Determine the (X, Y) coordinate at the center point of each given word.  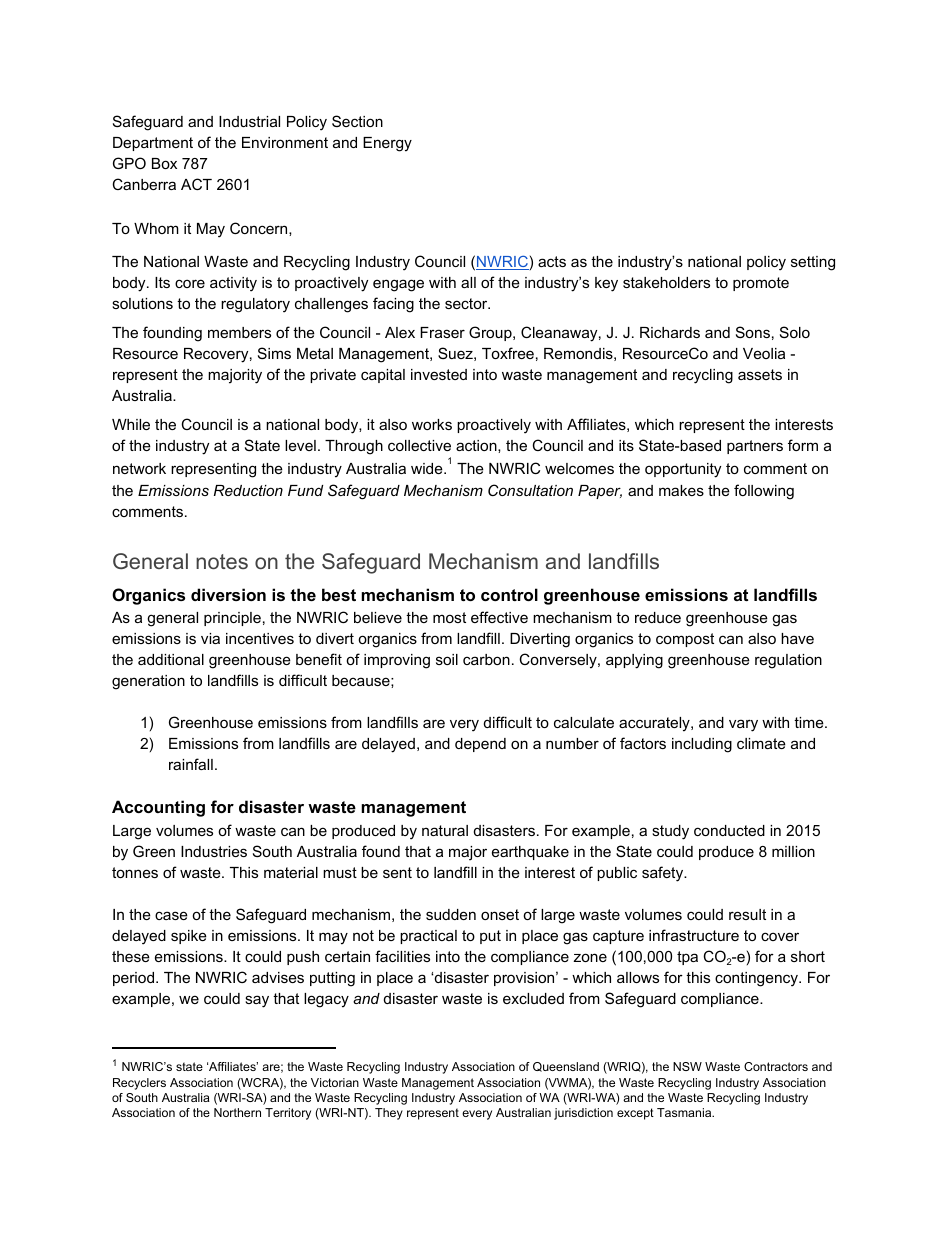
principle (232, 619)
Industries (214, 851)
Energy (387, 144)
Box (164, 163)
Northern (237, 1112)
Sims (274, 353)
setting (813, 263)
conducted (729, 830)
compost (685, 640)
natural (445, 830)
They (389, 1114)
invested (439, 374)
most (449, 617)
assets (760, 374)
